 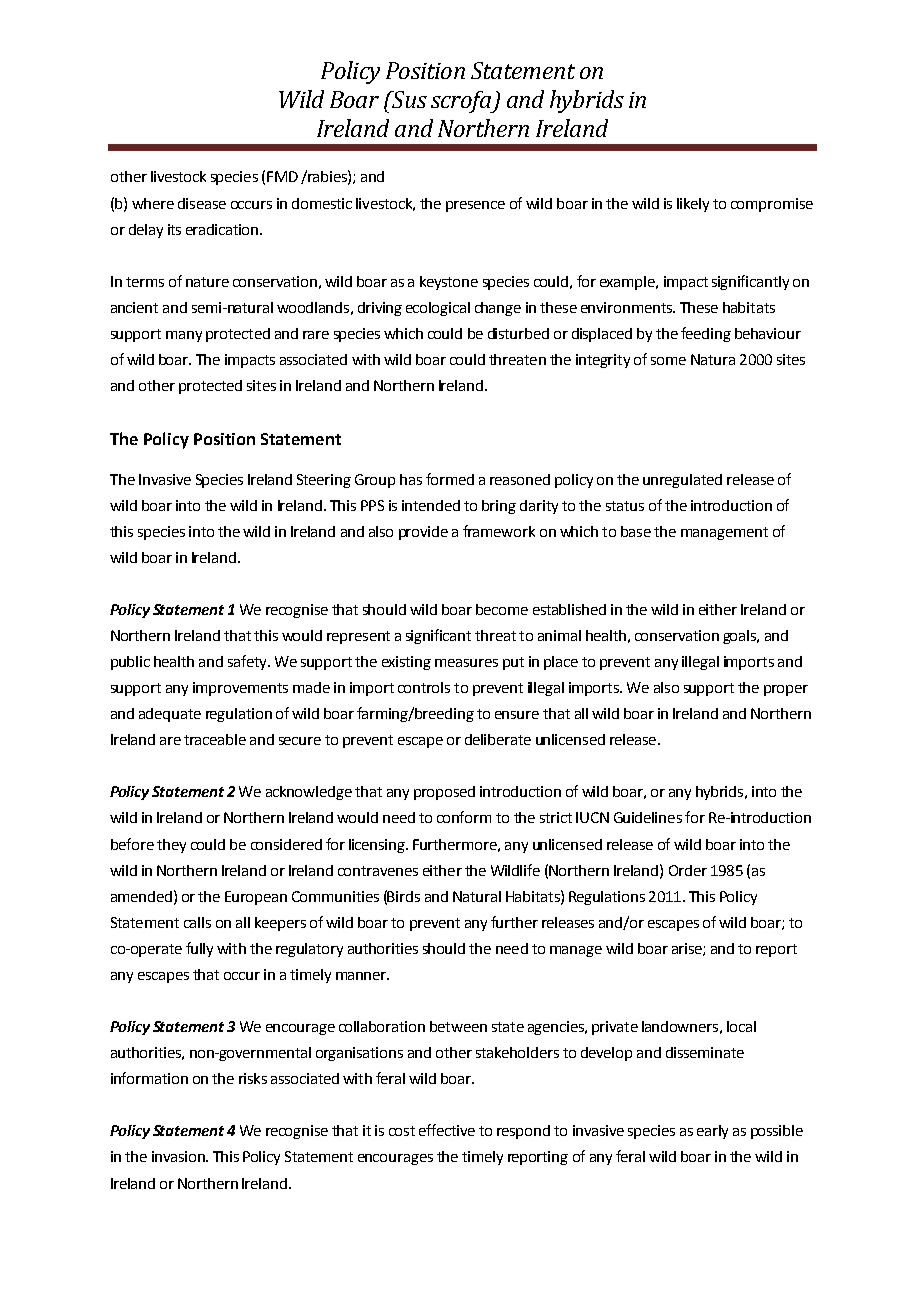 What do you see at coordinates (248, 662) in the screenshot?
I see `safety` at bounding box center [248, 662].
